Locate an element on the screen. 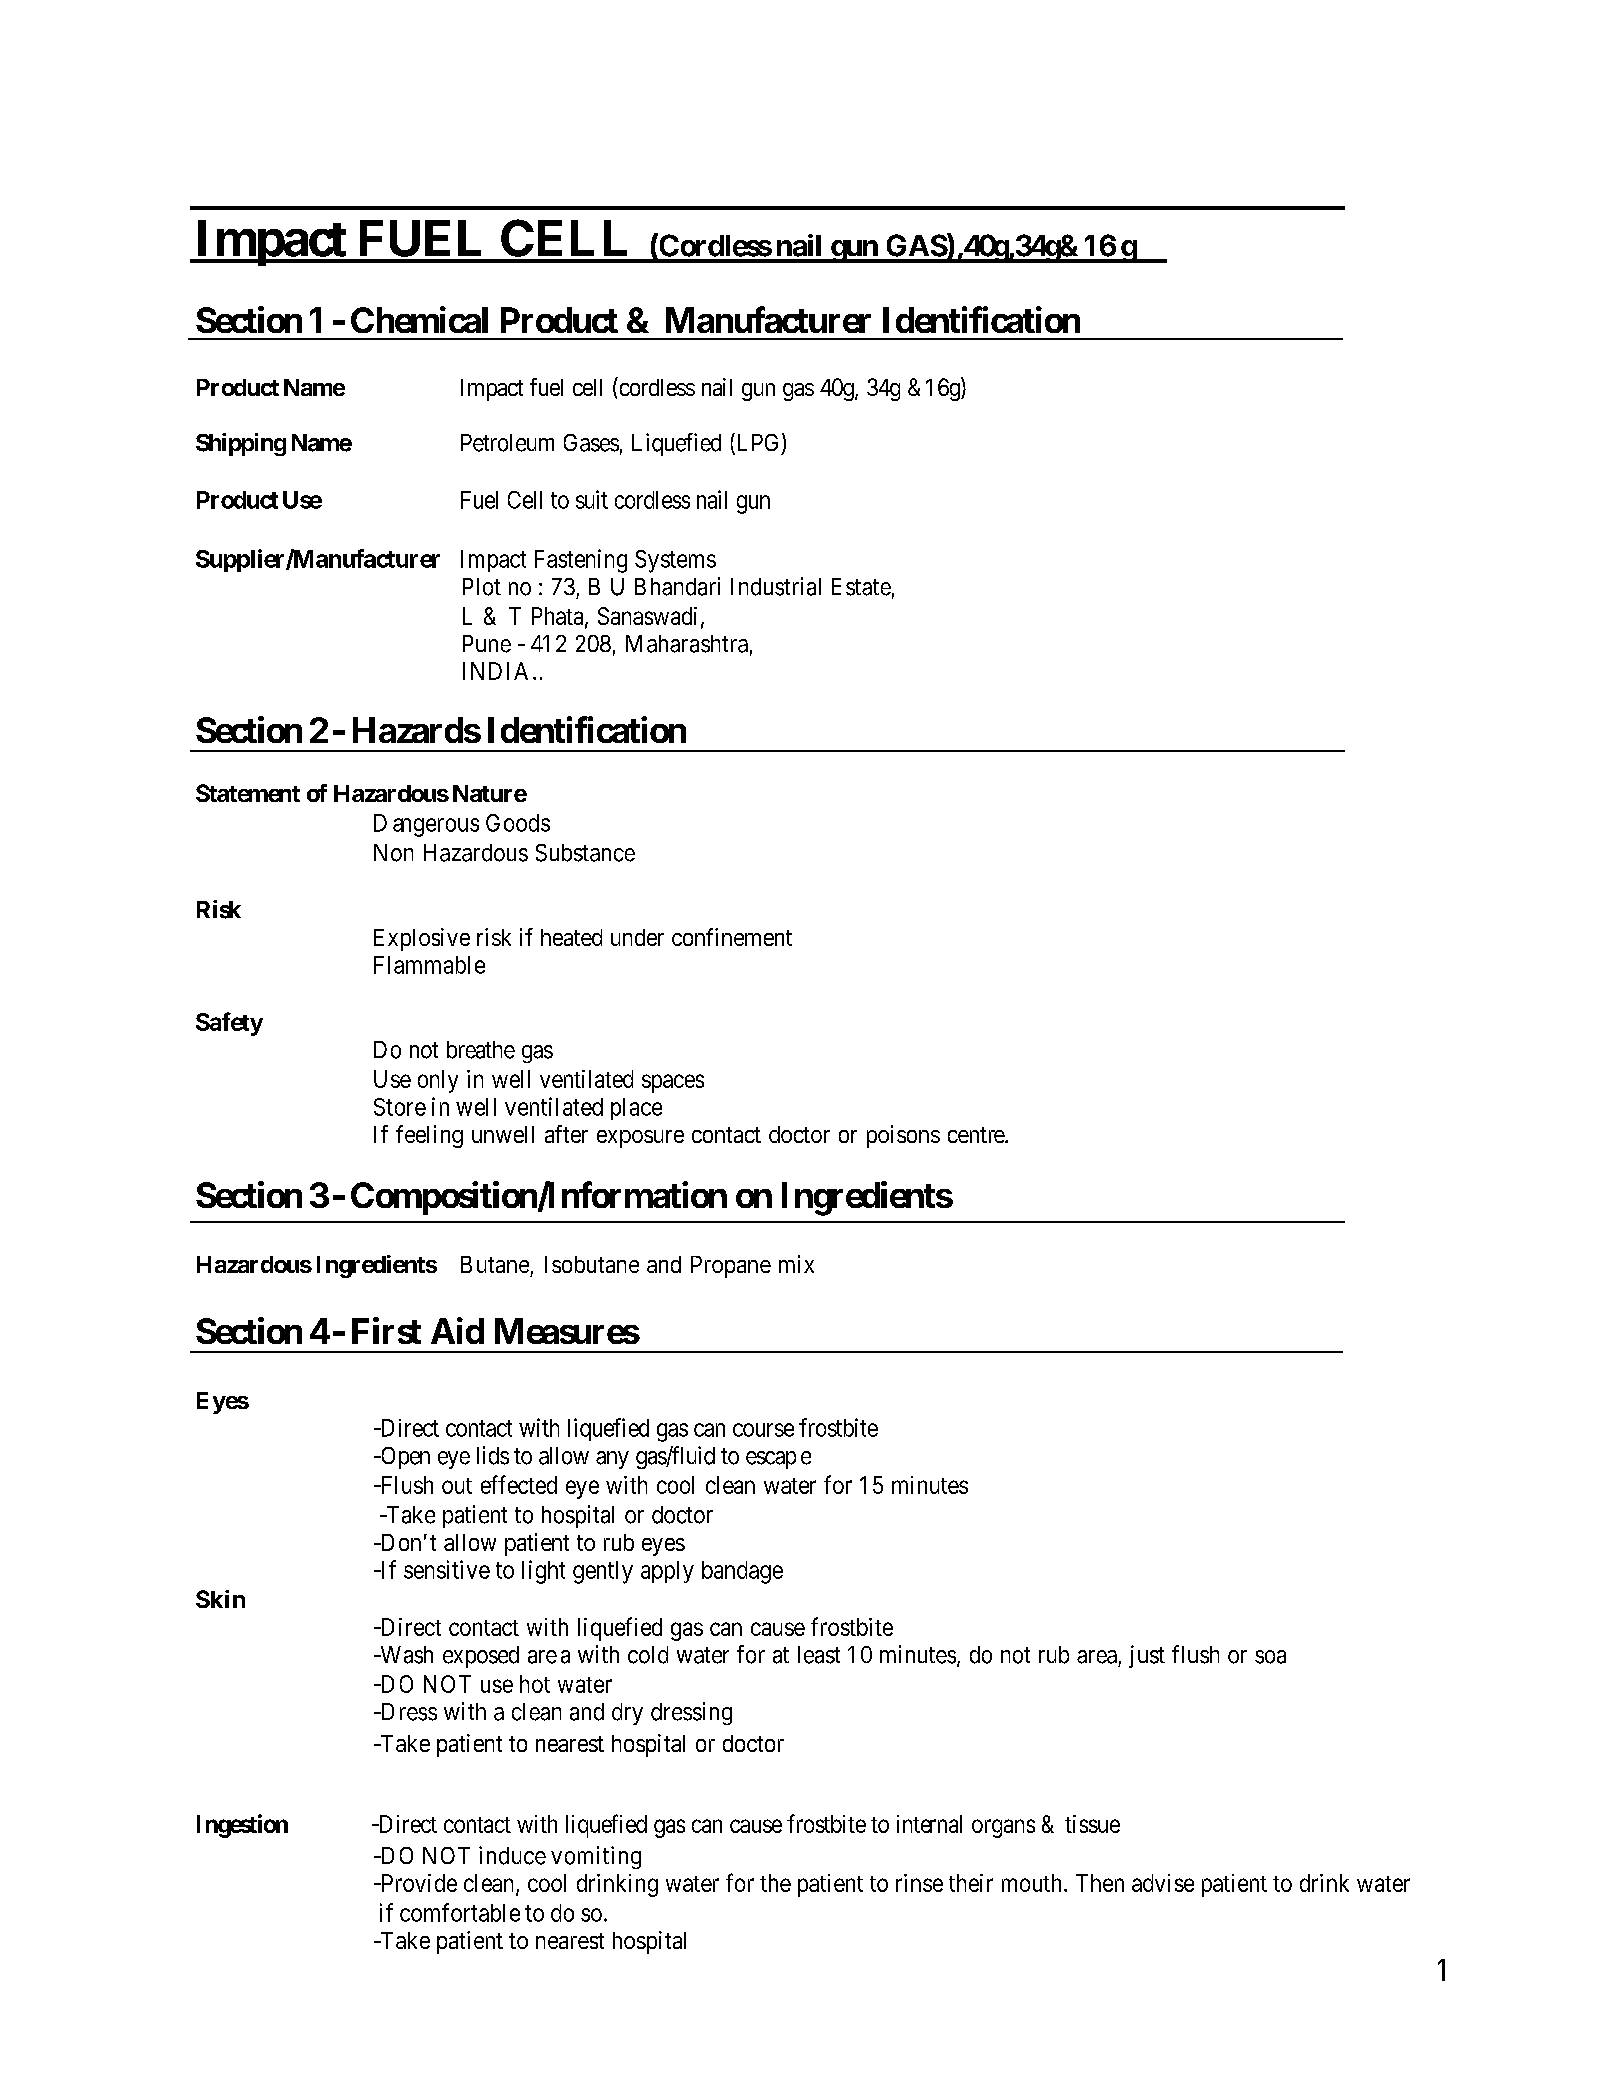 Image resolution: width=1608 pixels, height=2081 pixels. advise is located at coordinates (1163, 1883).
